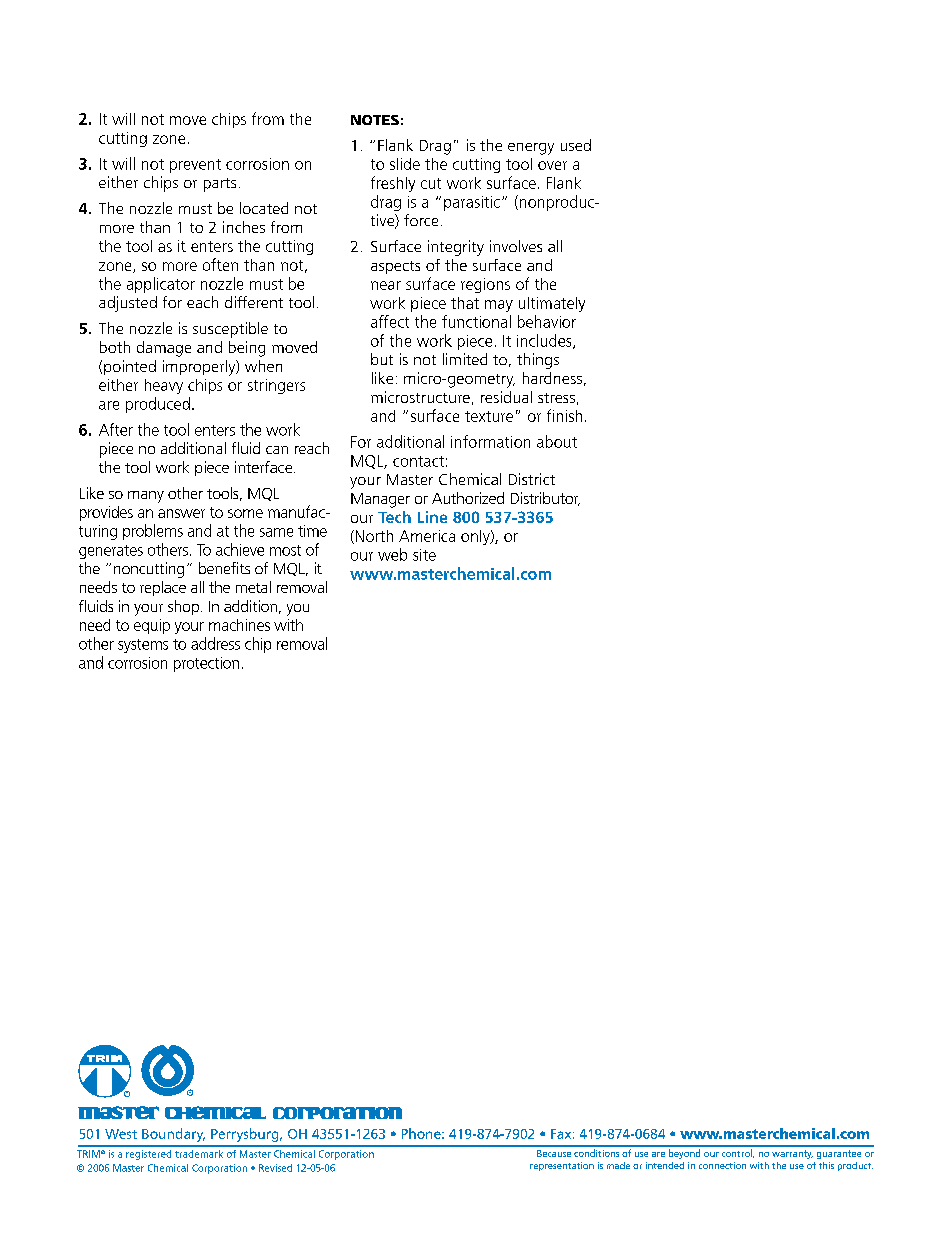 This screenshot has width=952, height=1233. What do you see at coordinates (195, 166) in the screenshot?
I see `prevent` at bounding box center [195, 166].
